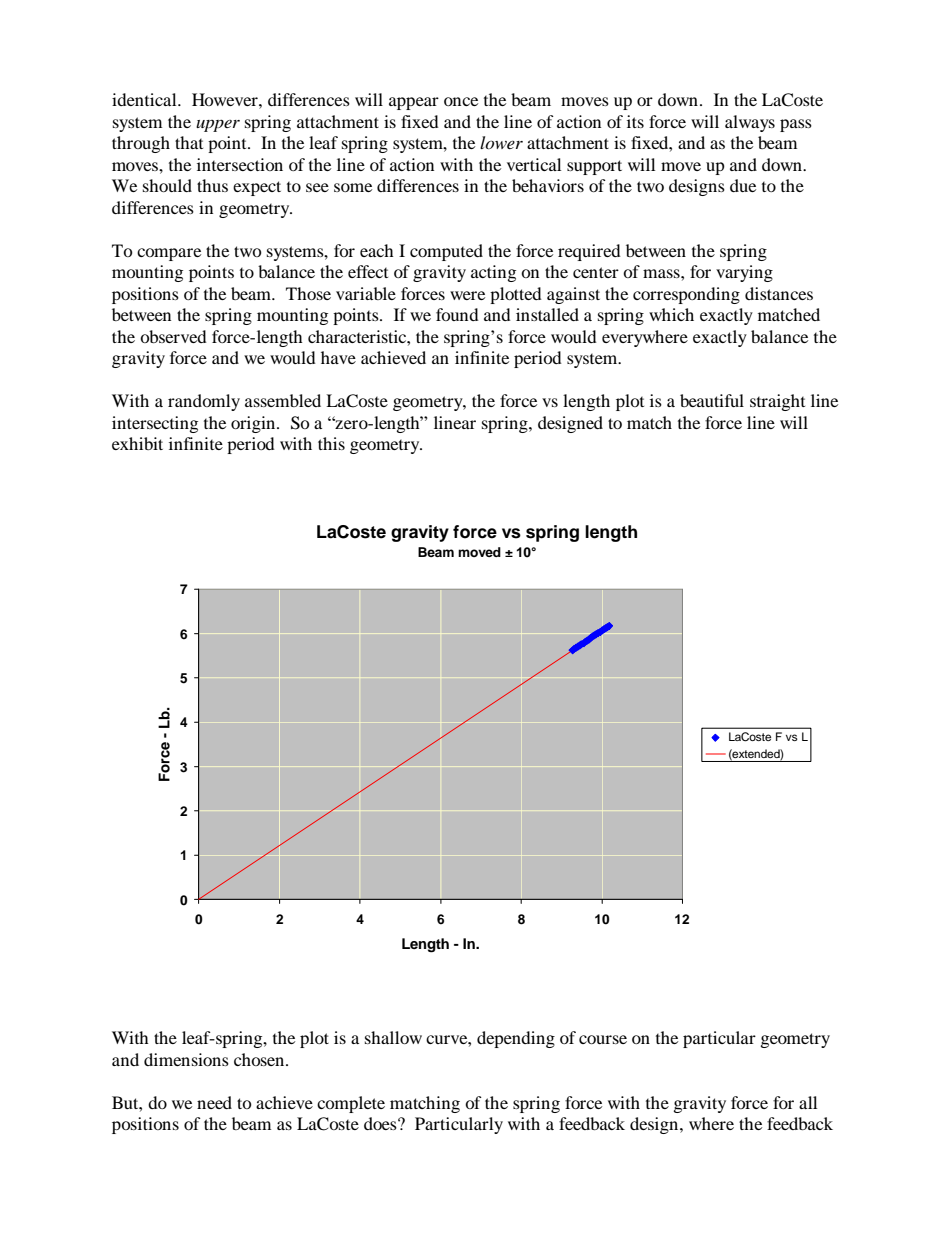  What do you see at coordinates (331, 443) in the document?
I see `this` at bounding box center [331, 443].
